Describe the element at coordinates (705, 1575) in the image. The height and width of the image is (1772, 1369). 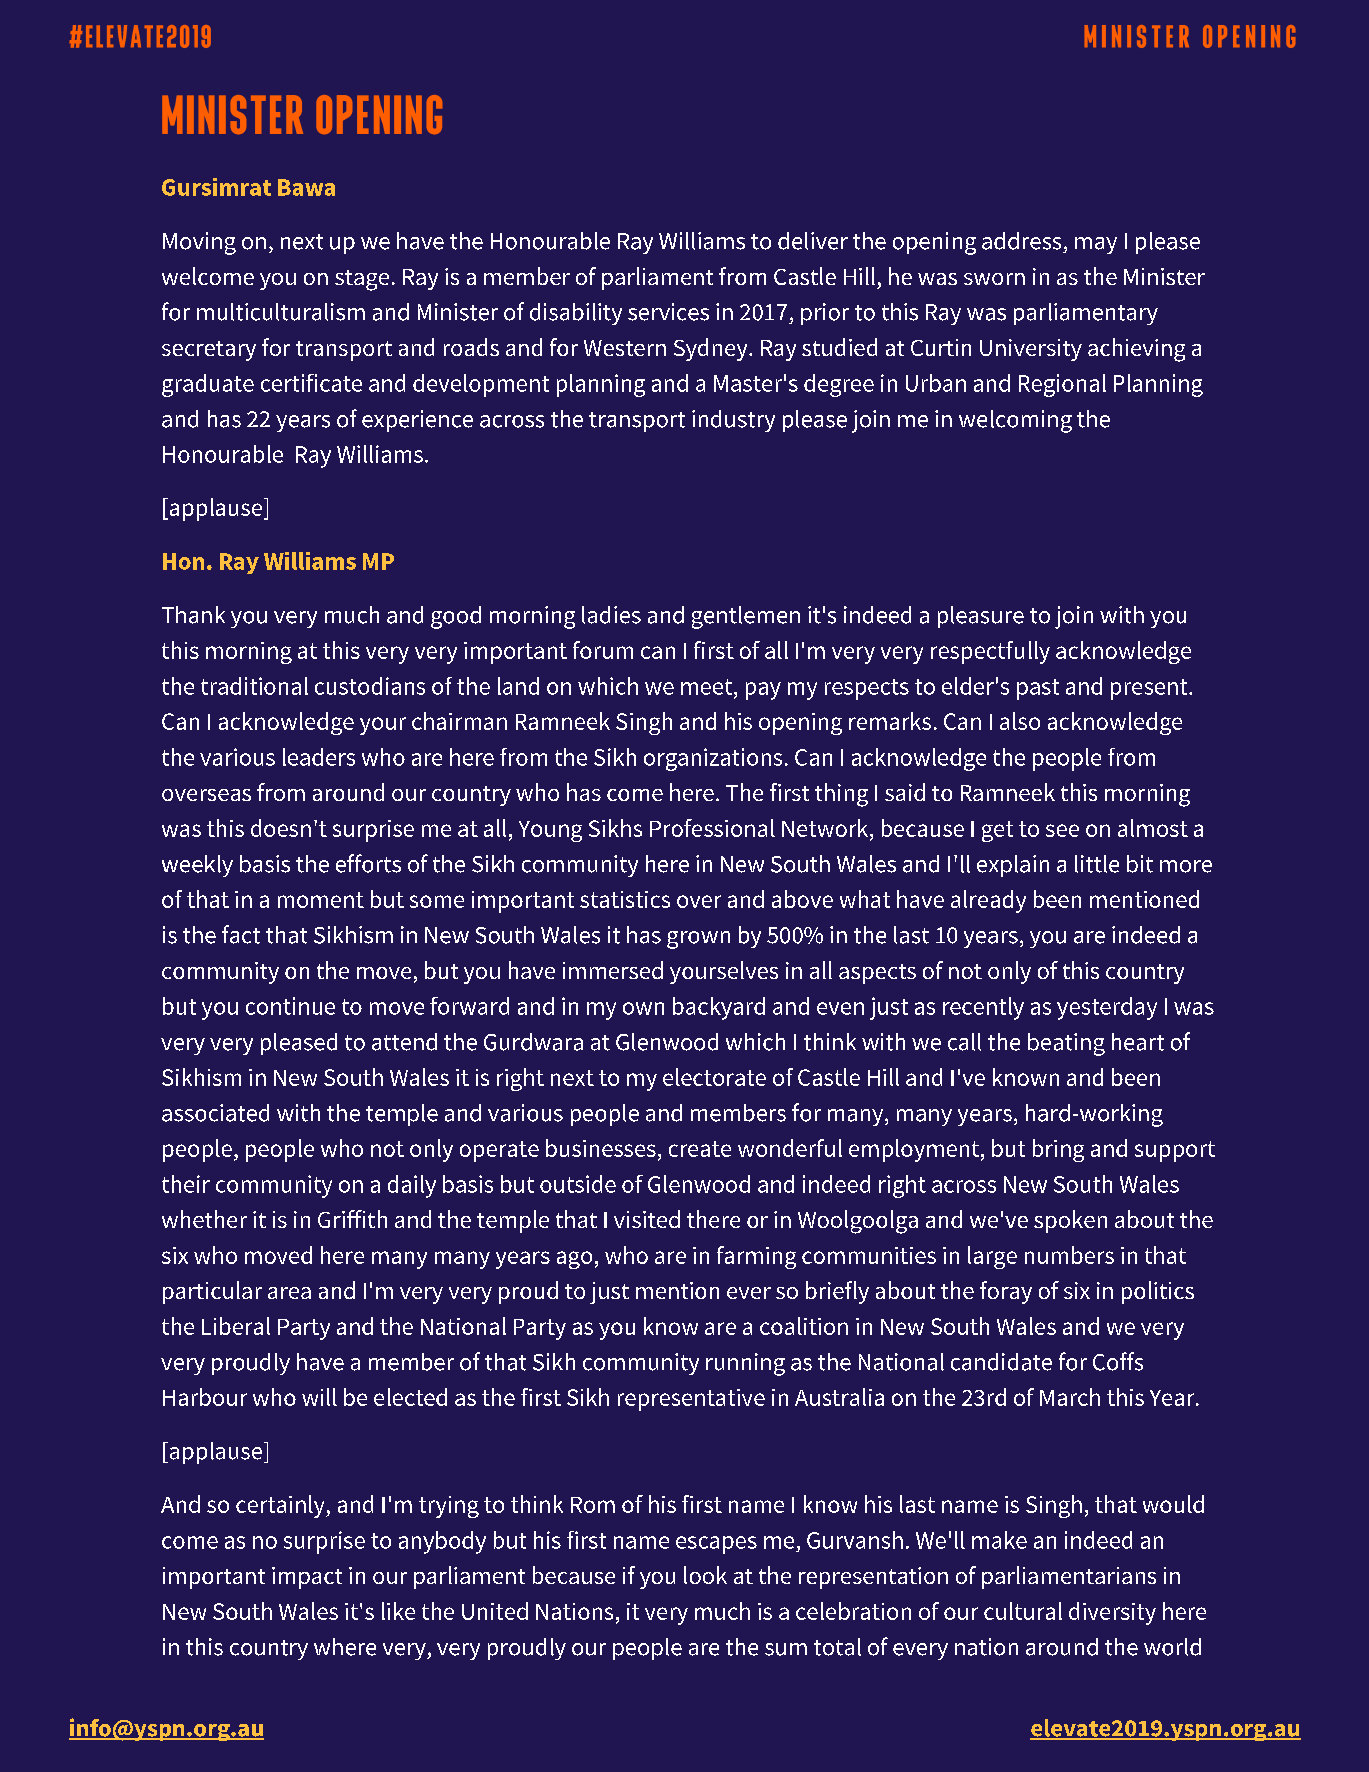
I see `look` at that location.
